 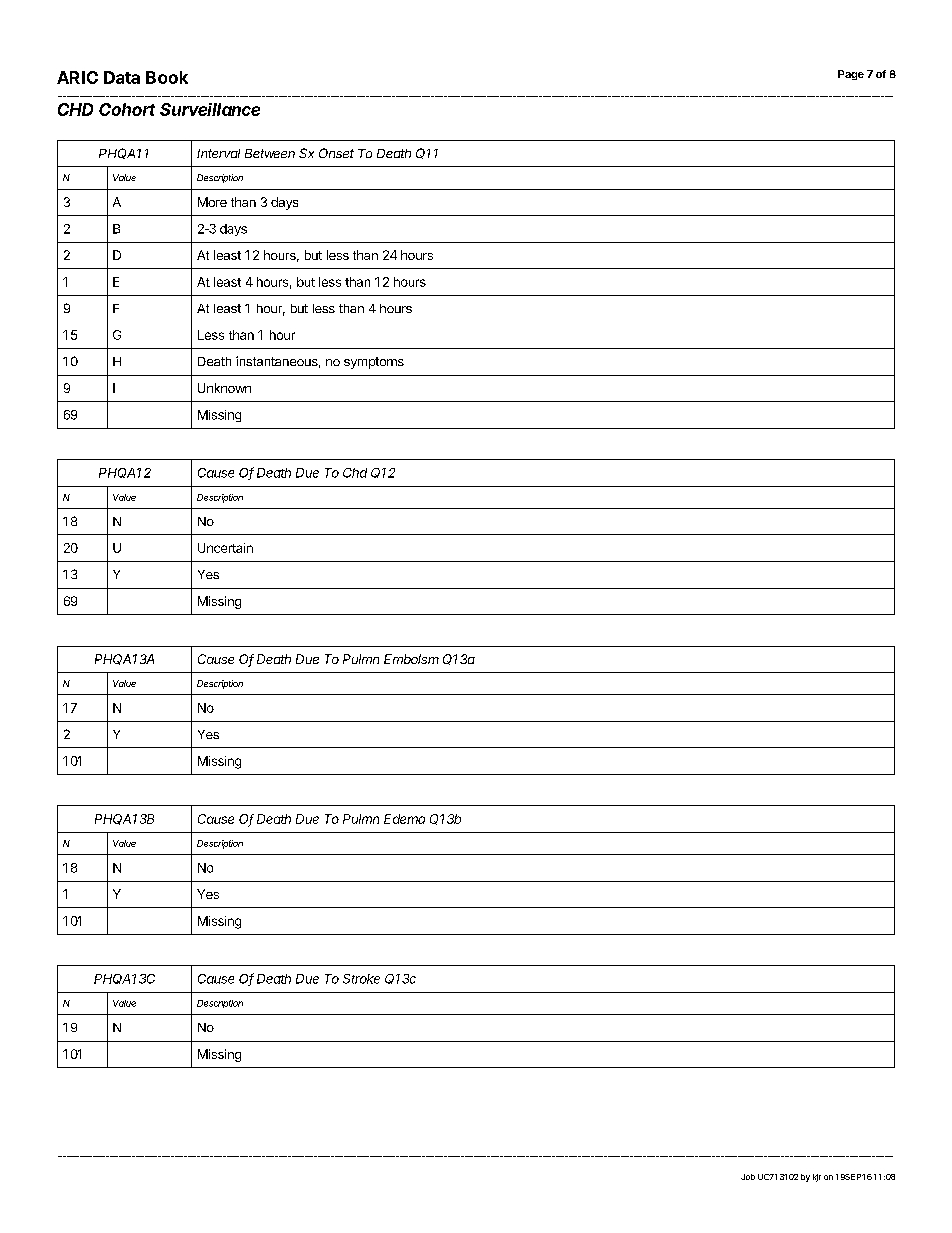 I want to click on More, so click(x=212, y=202).
